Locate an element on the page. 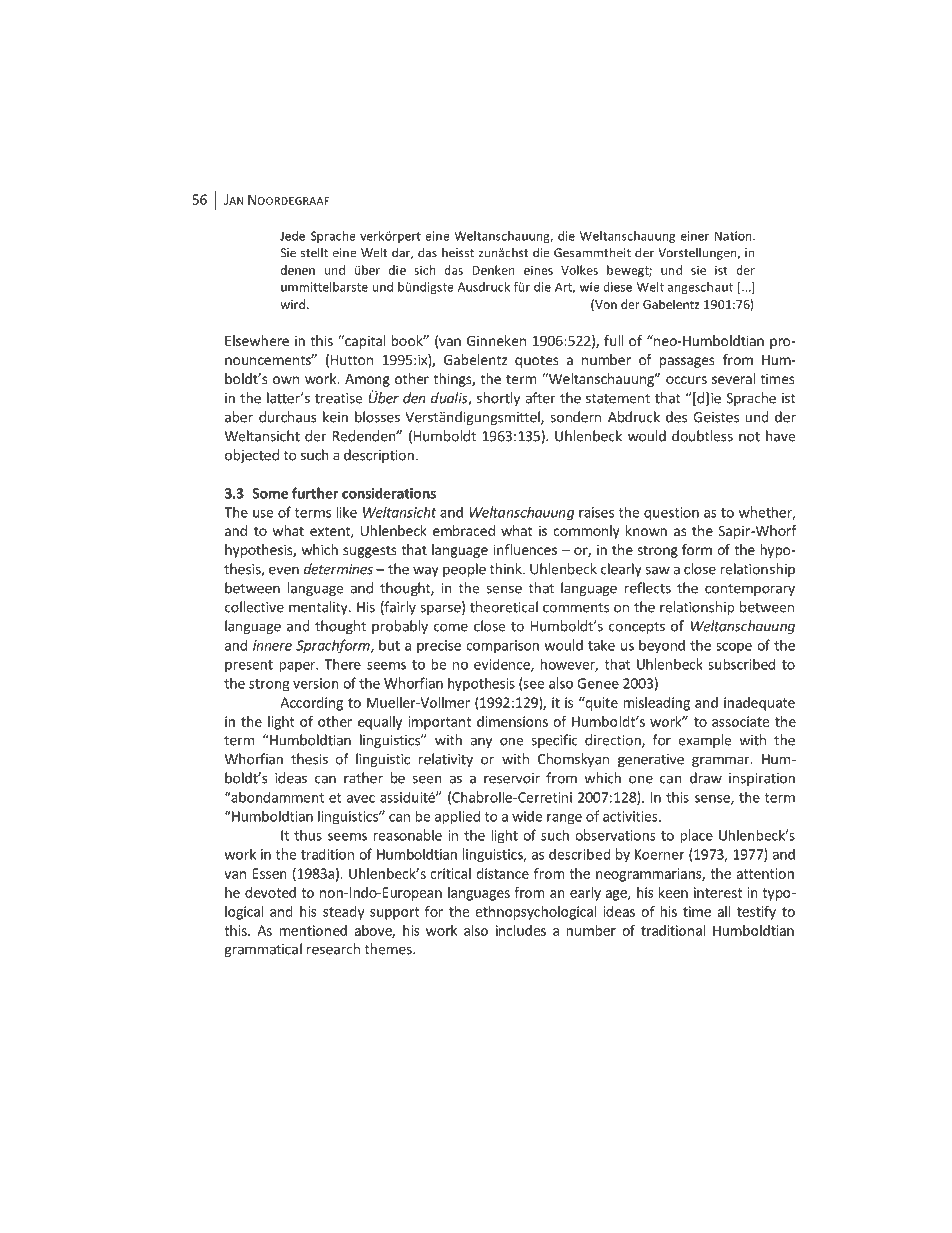 Image resolution: width=952 pixels, height=1233 pixels. mentioned is located at coordinates (313, 930).
